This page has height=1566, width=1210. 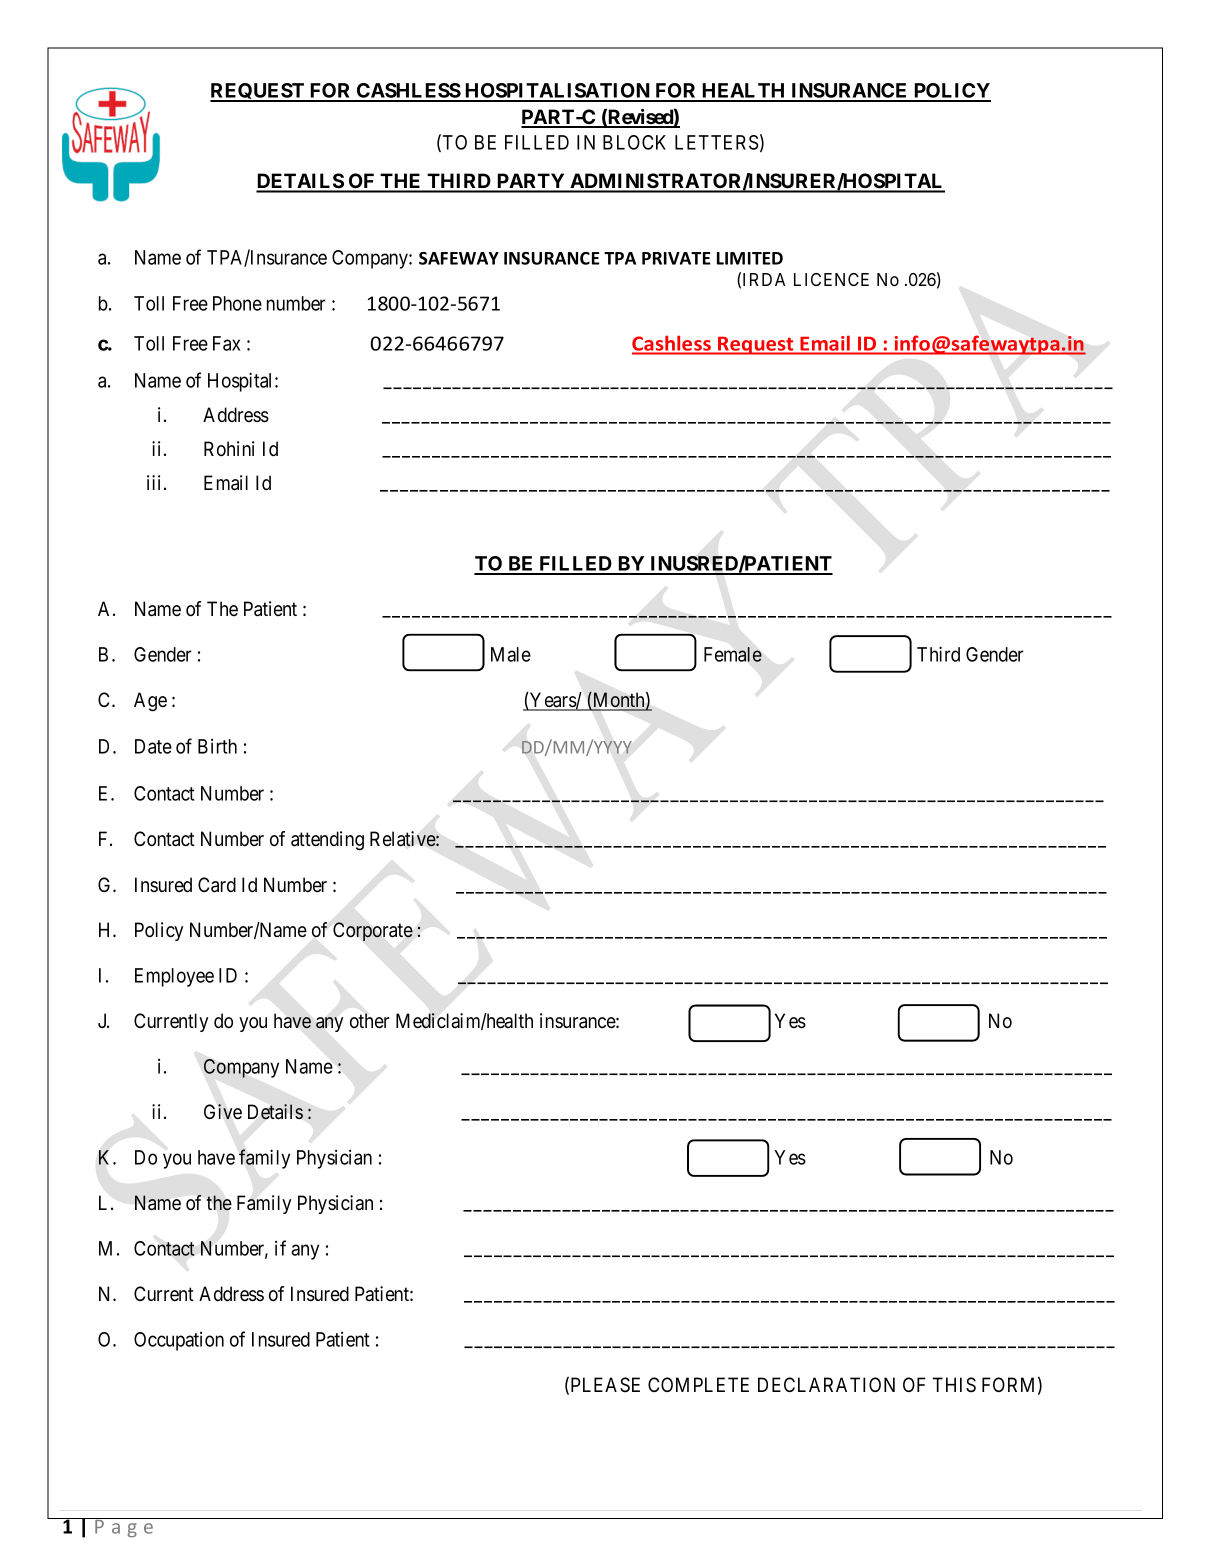 What do you see at coordinates (831, 279) in the page?
I see `LICENCE` at bounding box center [831, 279].
